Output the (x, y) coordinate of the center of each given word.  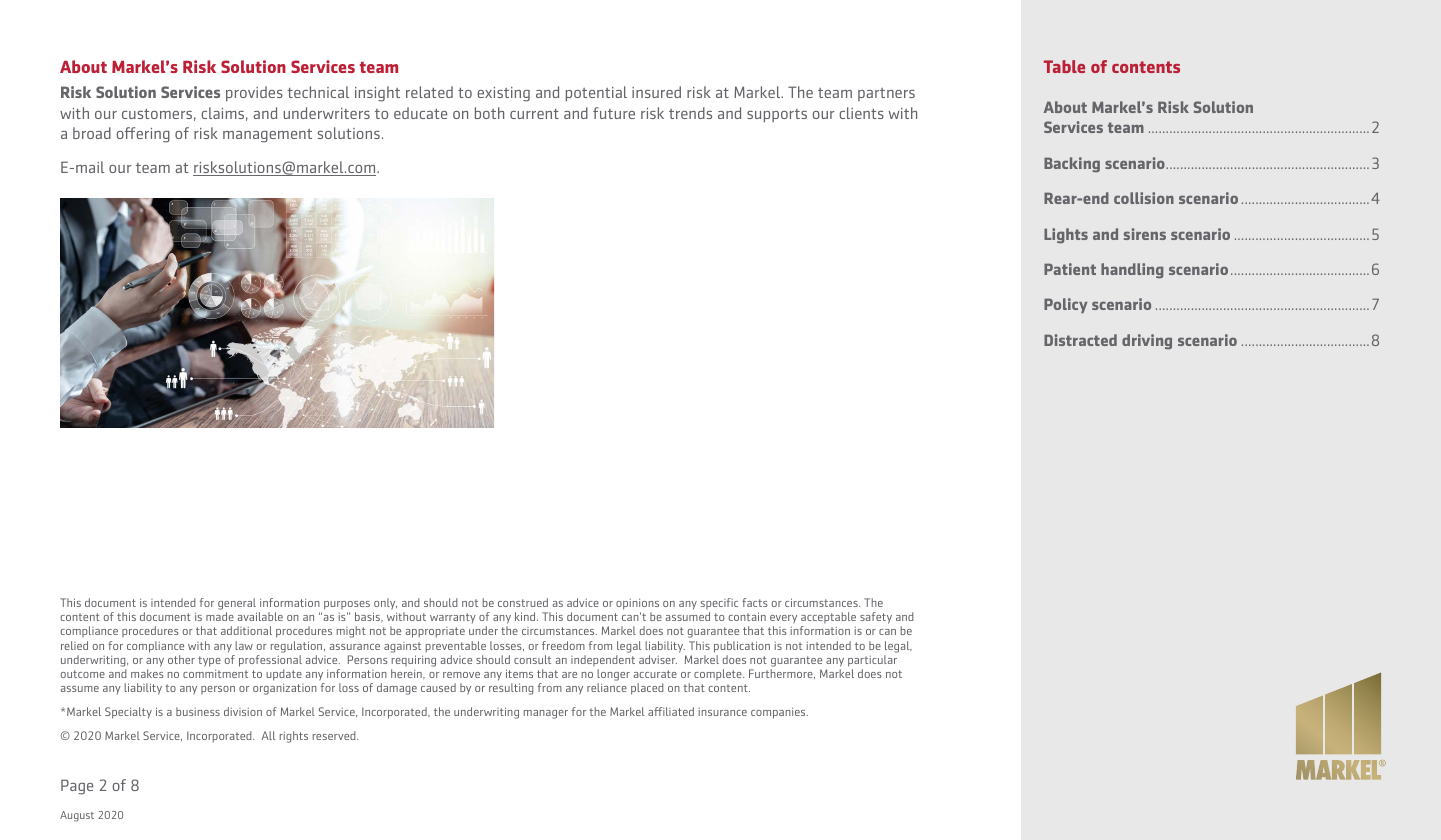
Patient (1070, 269)
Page (77, 787)
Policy (1065, 305)
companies (779, 713)
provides (254, 94)
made (220, 616)
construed (523, 602)
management (267, 136)
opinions (637, 605)
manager (546, 714)
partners (886, 94)
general (237, 605)
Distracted (1080, 340)
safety (876, 618)
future (614, 113)
